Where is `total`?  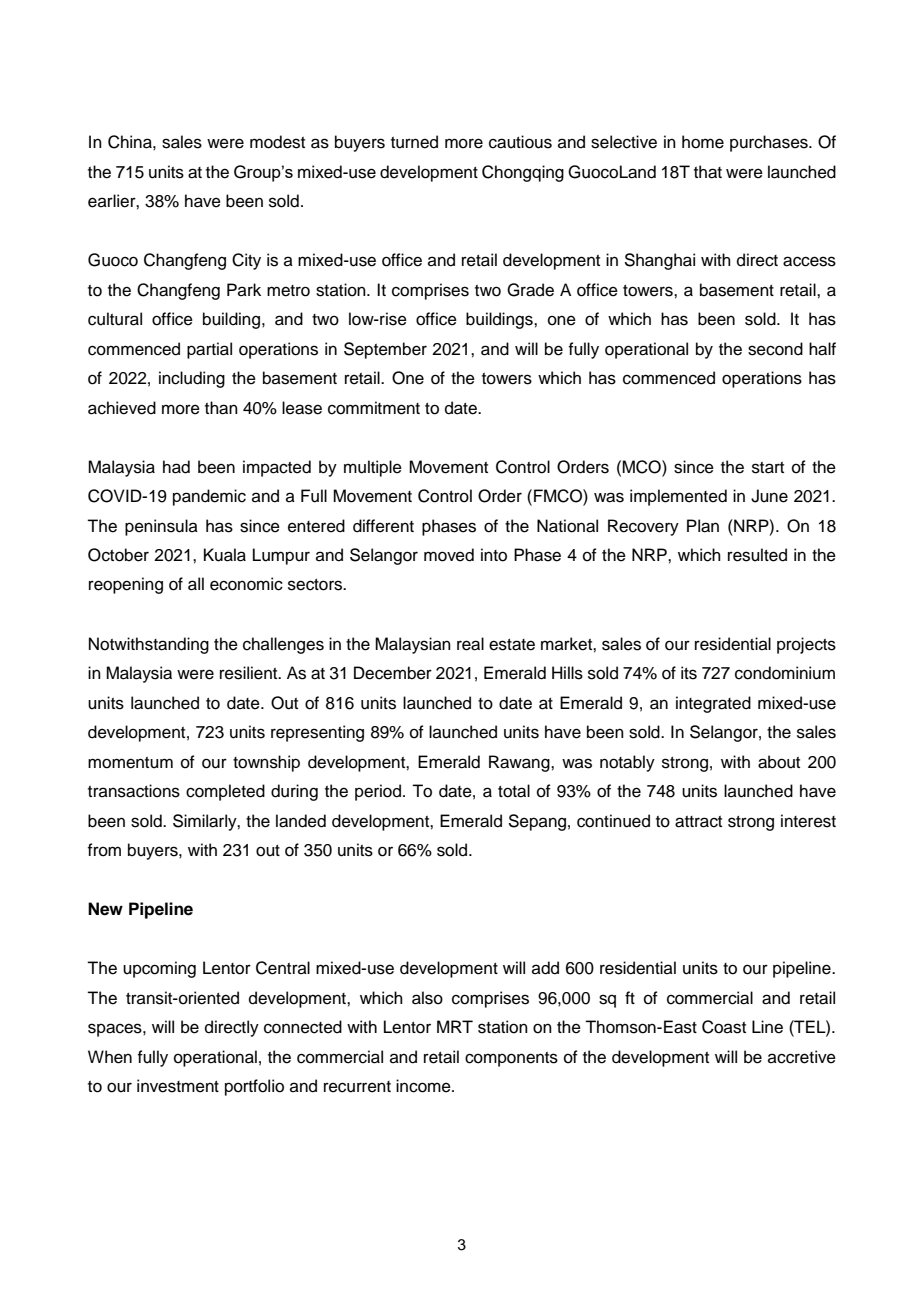
total is located at coordinates (514, 791).
